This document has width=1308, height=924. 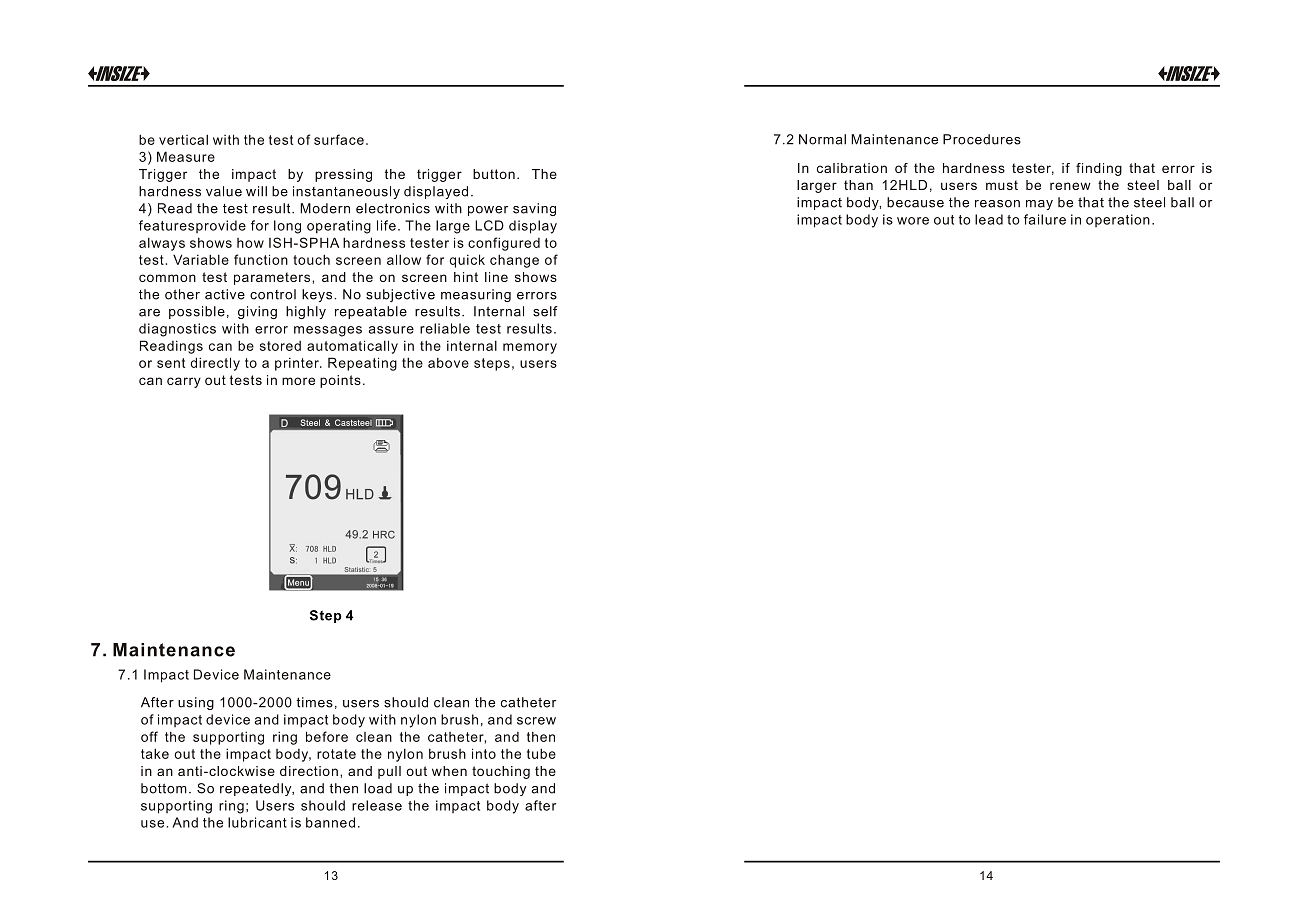 What do you see at coordinates (257, 822) in the document?
I see `lubricant` at bounding box center [257, 822].
